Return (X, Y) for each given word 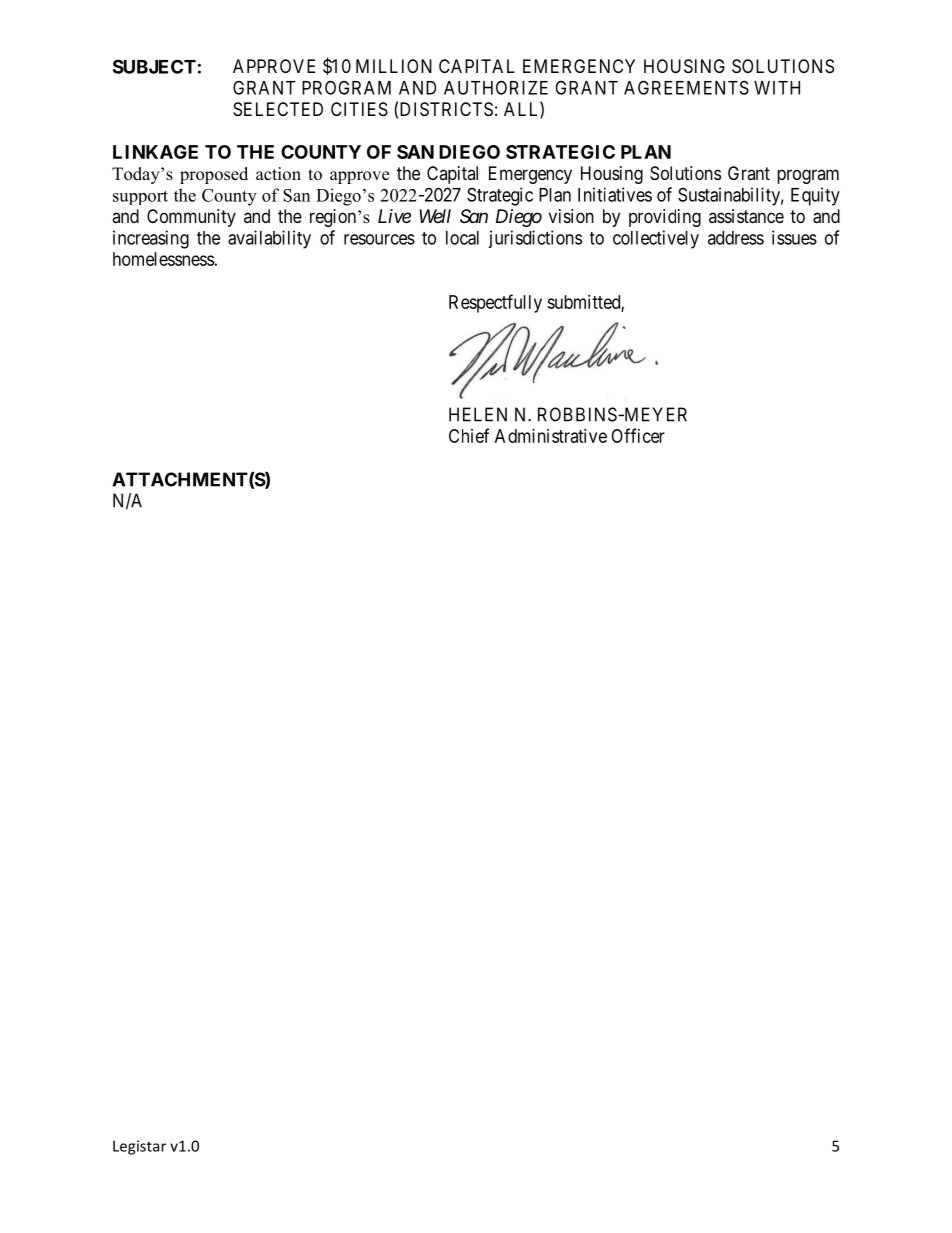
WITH (777, 88)
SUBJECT (154, 66)
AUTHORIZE (496, 87)
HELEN (478, 414)
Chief (469, 435)
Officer (638, 435)
